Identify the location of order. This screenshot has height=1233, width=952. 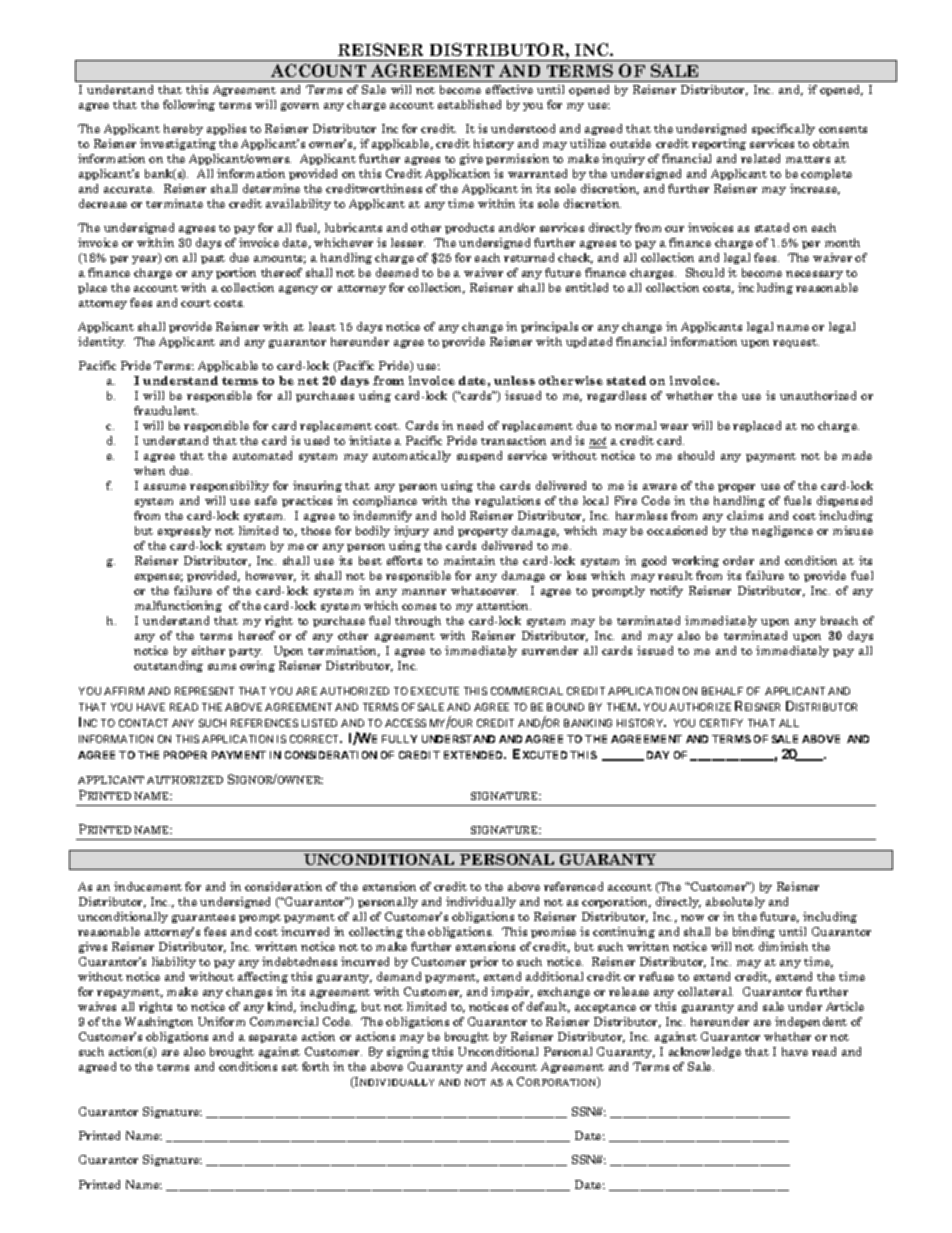
(738, 560).
